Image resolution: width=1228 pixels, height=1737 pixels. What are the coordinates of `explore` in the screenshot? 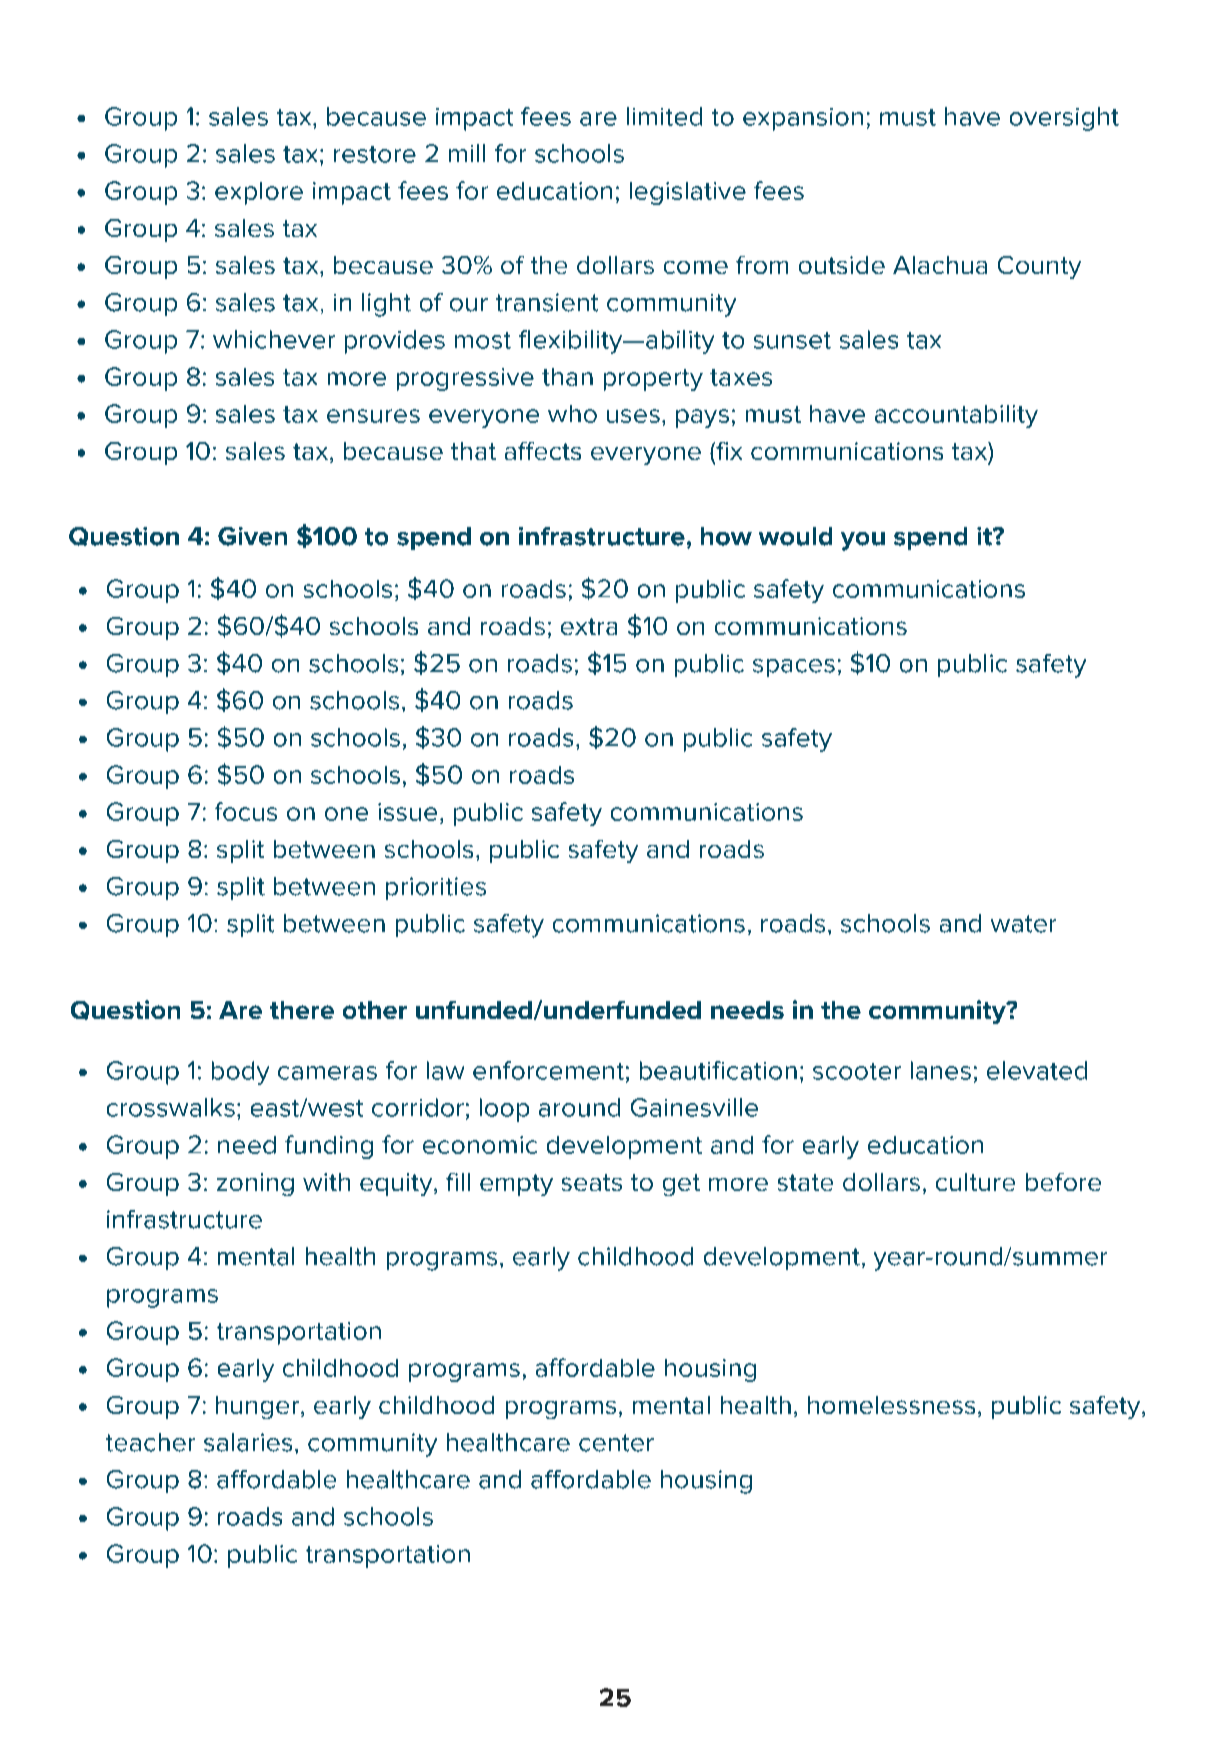 It's located at (259, 193).
